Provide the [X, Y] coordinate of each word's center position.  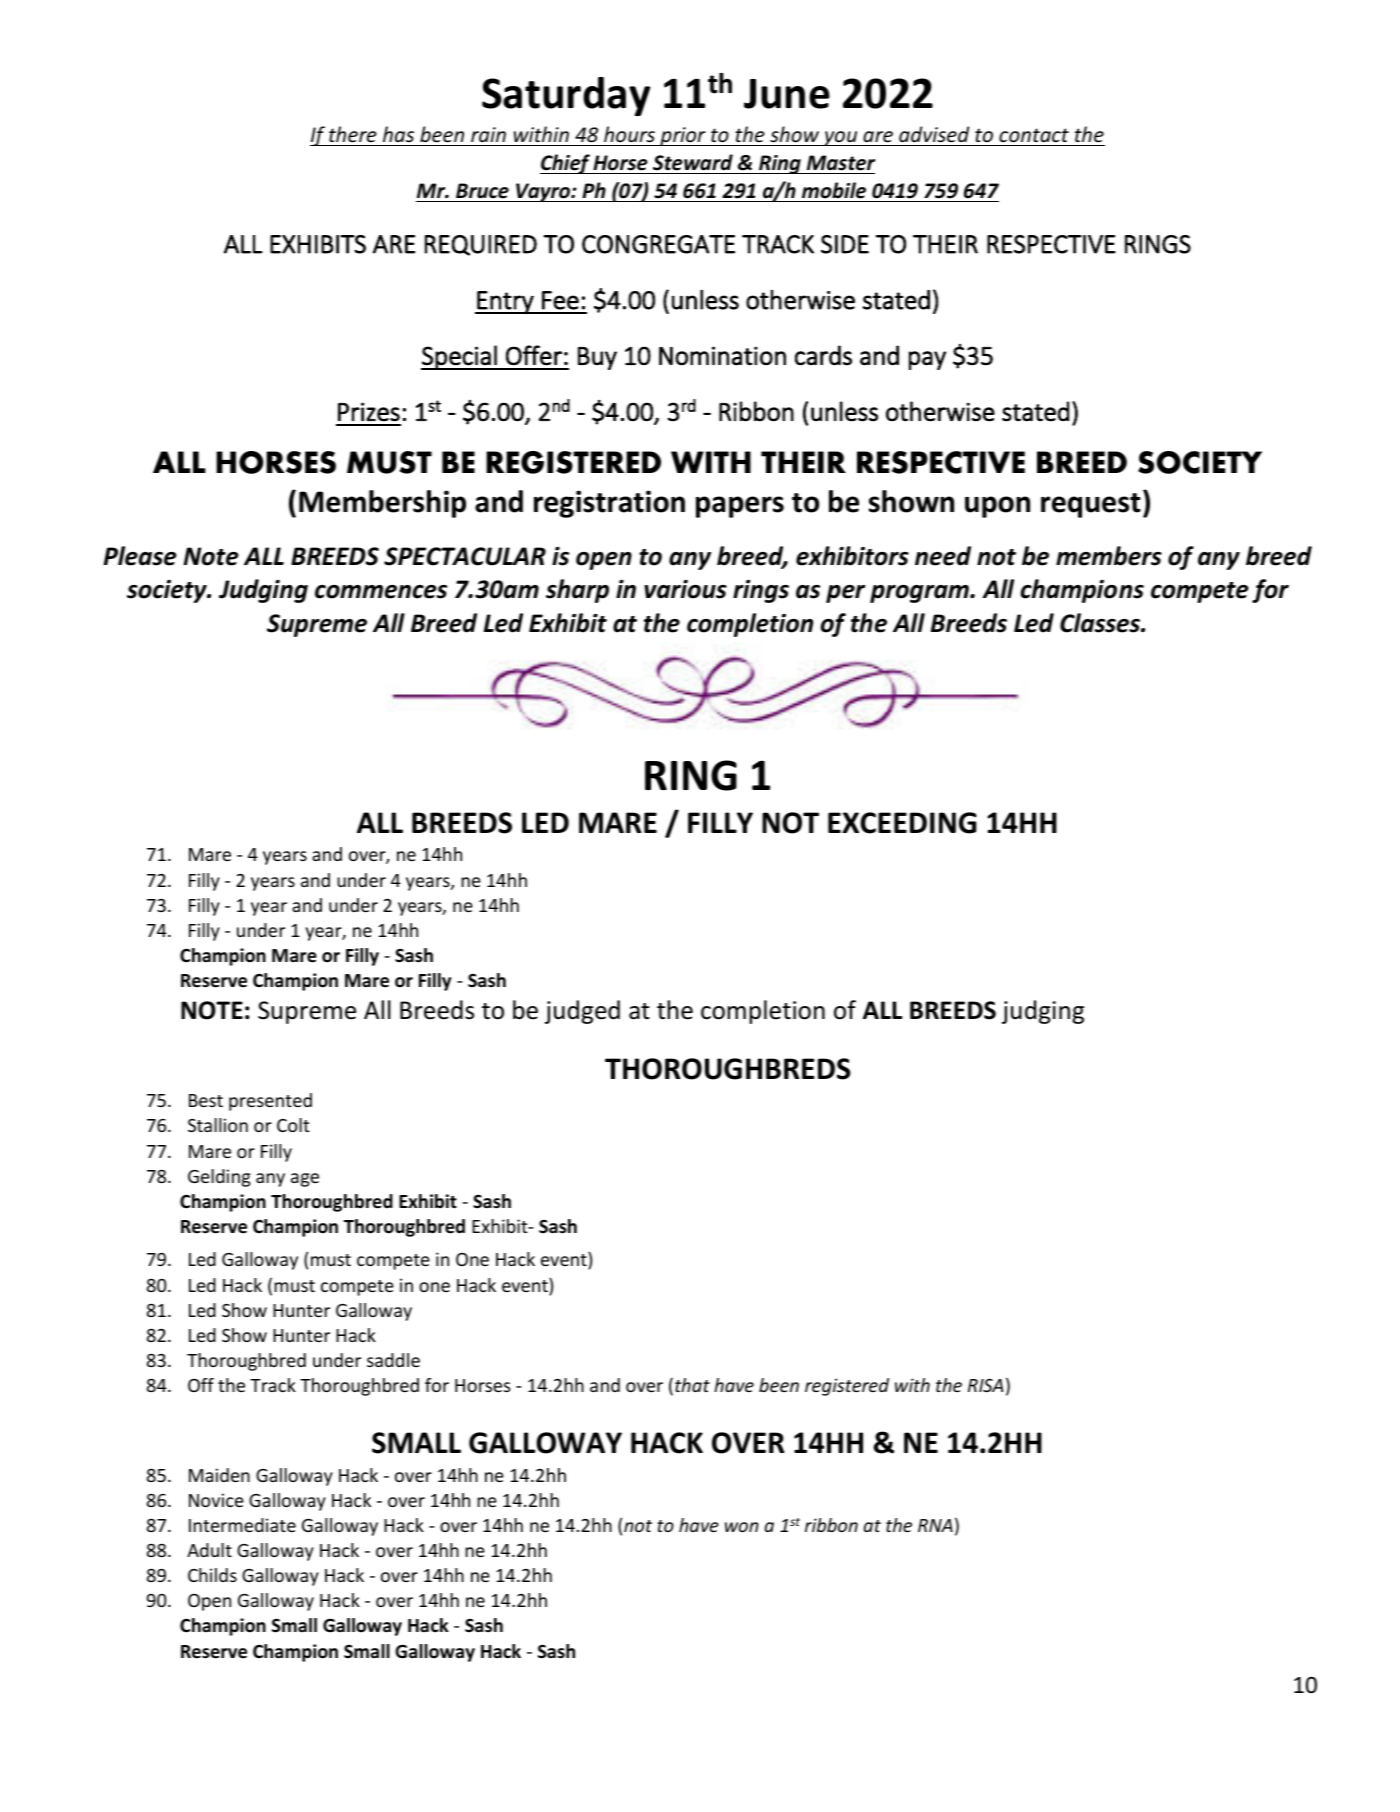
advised [934, 134]
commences [381, 592]
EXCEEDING [902, 823]
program [920, 594]
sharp [577, 591]
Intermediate [242, 1525]
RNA [935, 1525]
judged [582, 1012]
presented [270, 1102]
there [353, 134]
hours [629, 134]
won [742, 1527]
